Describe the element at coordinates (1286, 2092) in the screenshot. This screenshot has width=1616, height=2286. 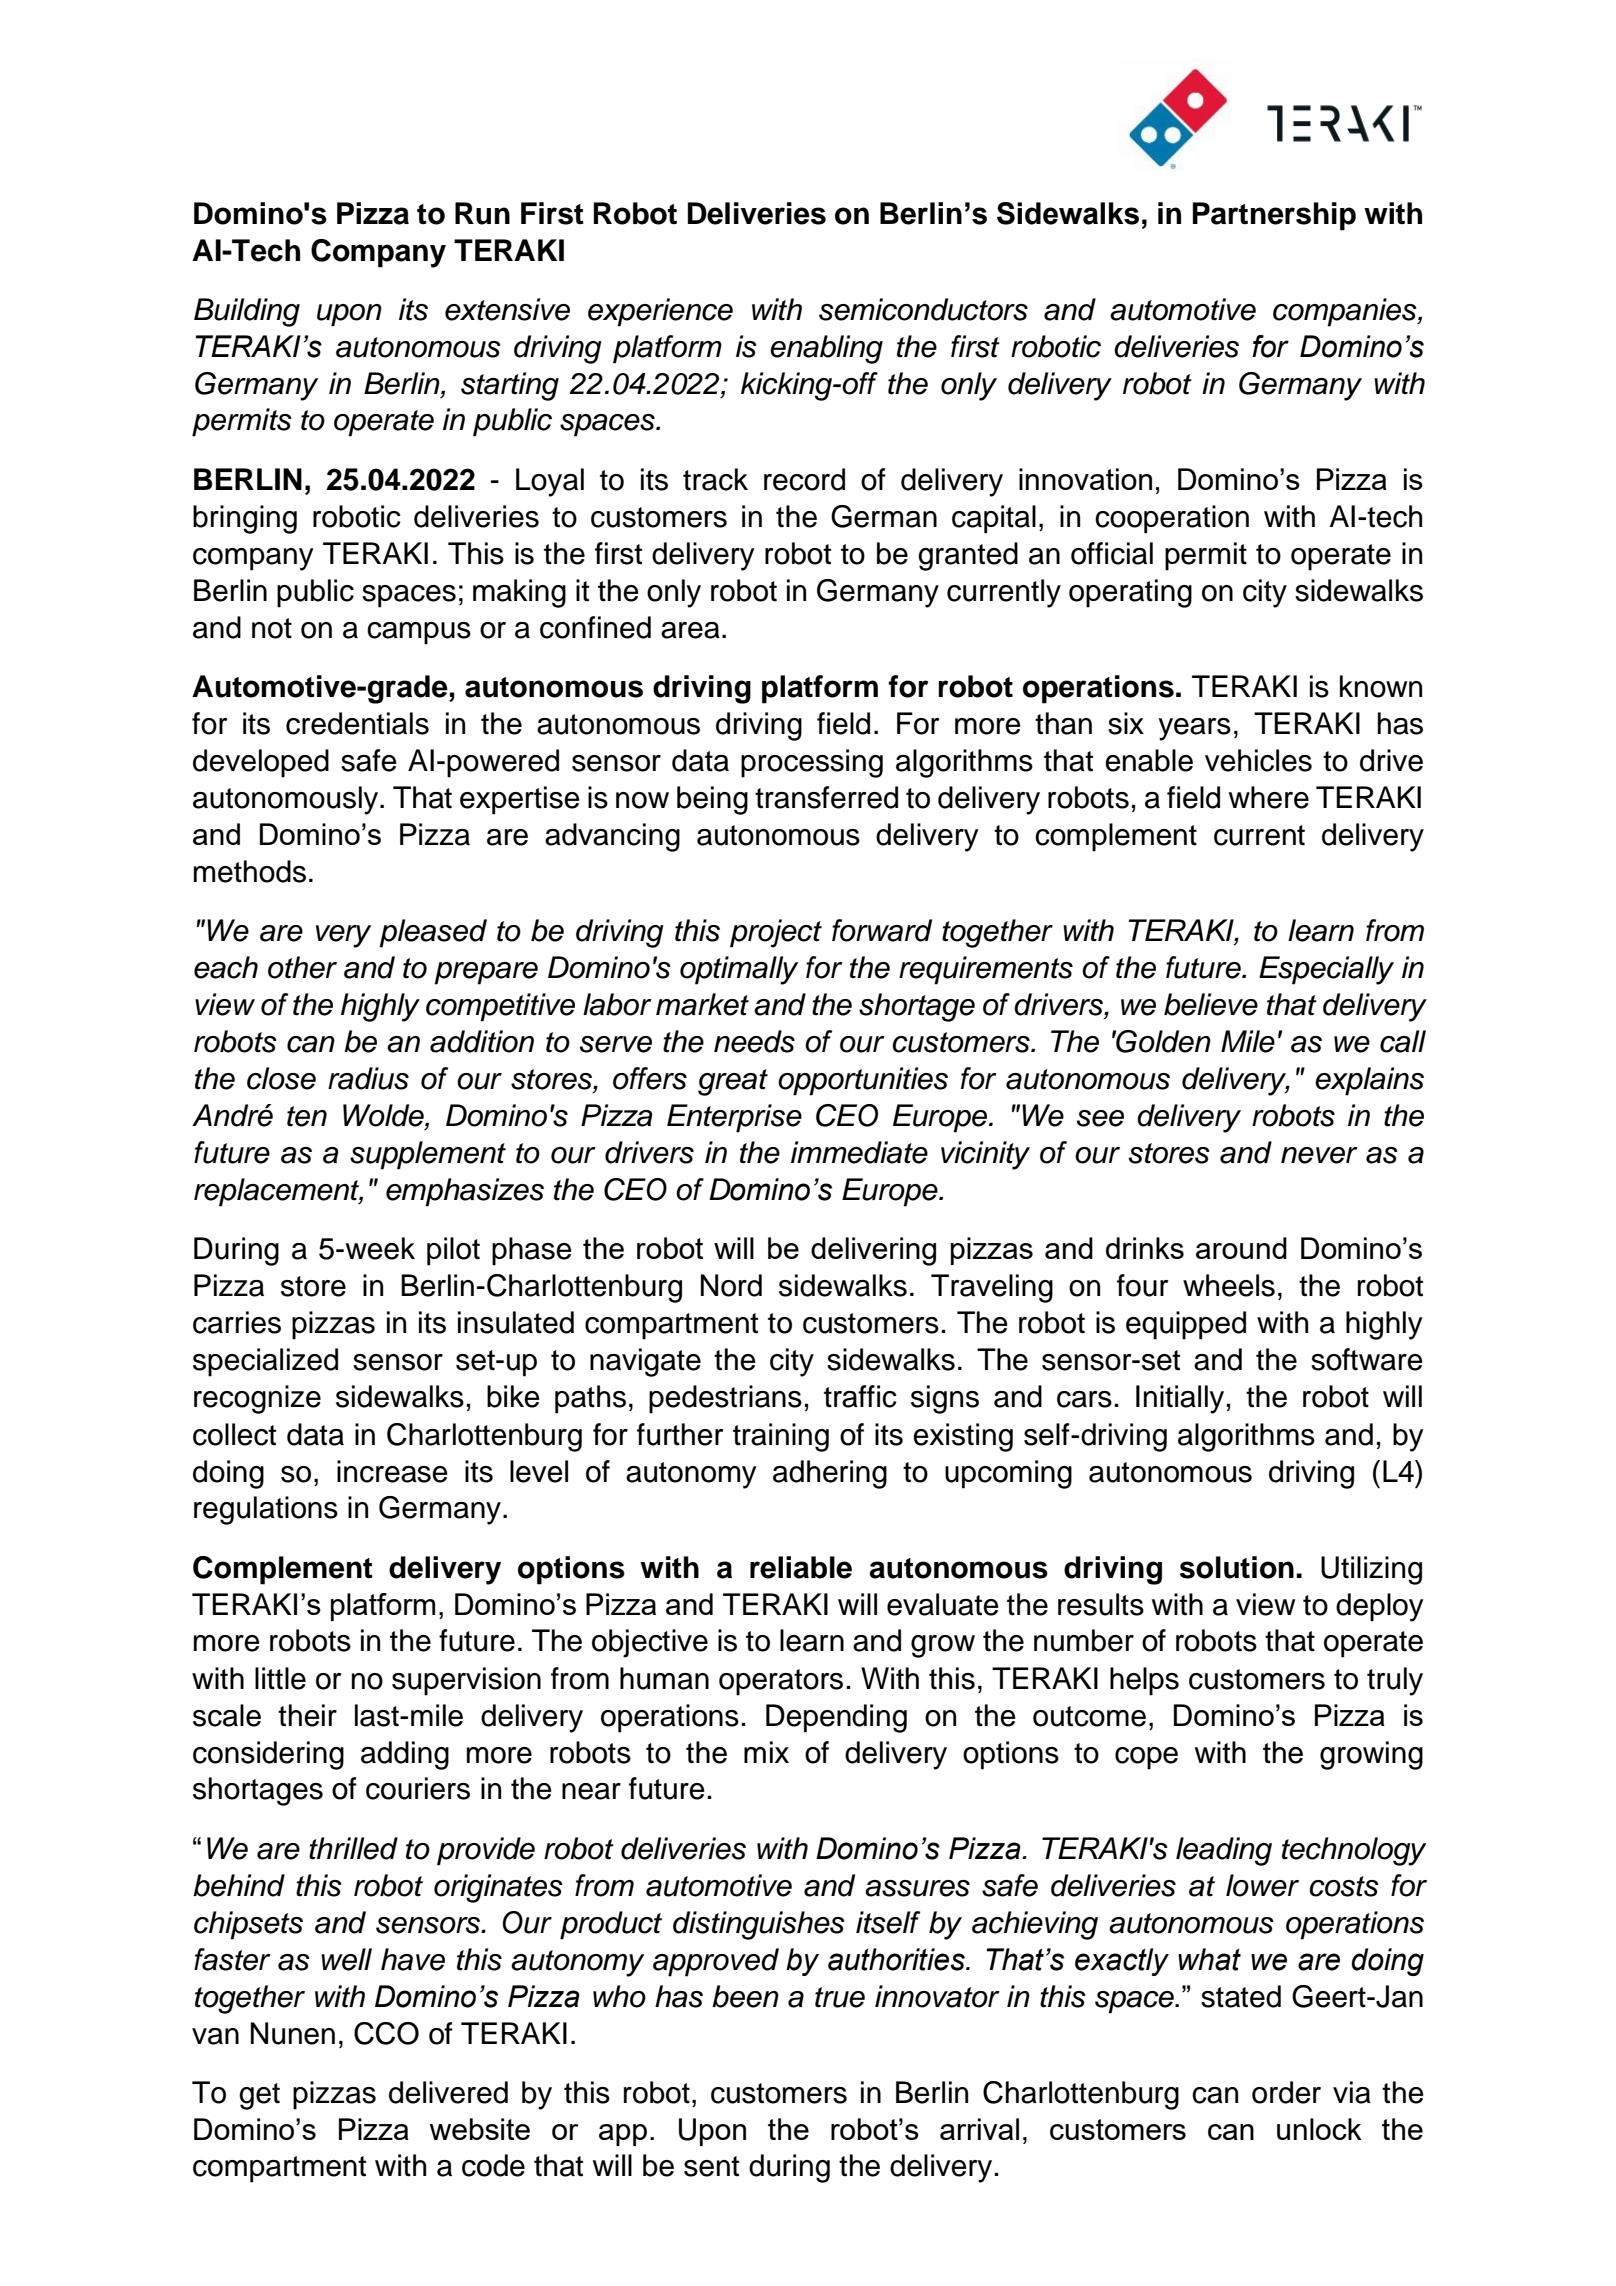
I see `order` at that location.
